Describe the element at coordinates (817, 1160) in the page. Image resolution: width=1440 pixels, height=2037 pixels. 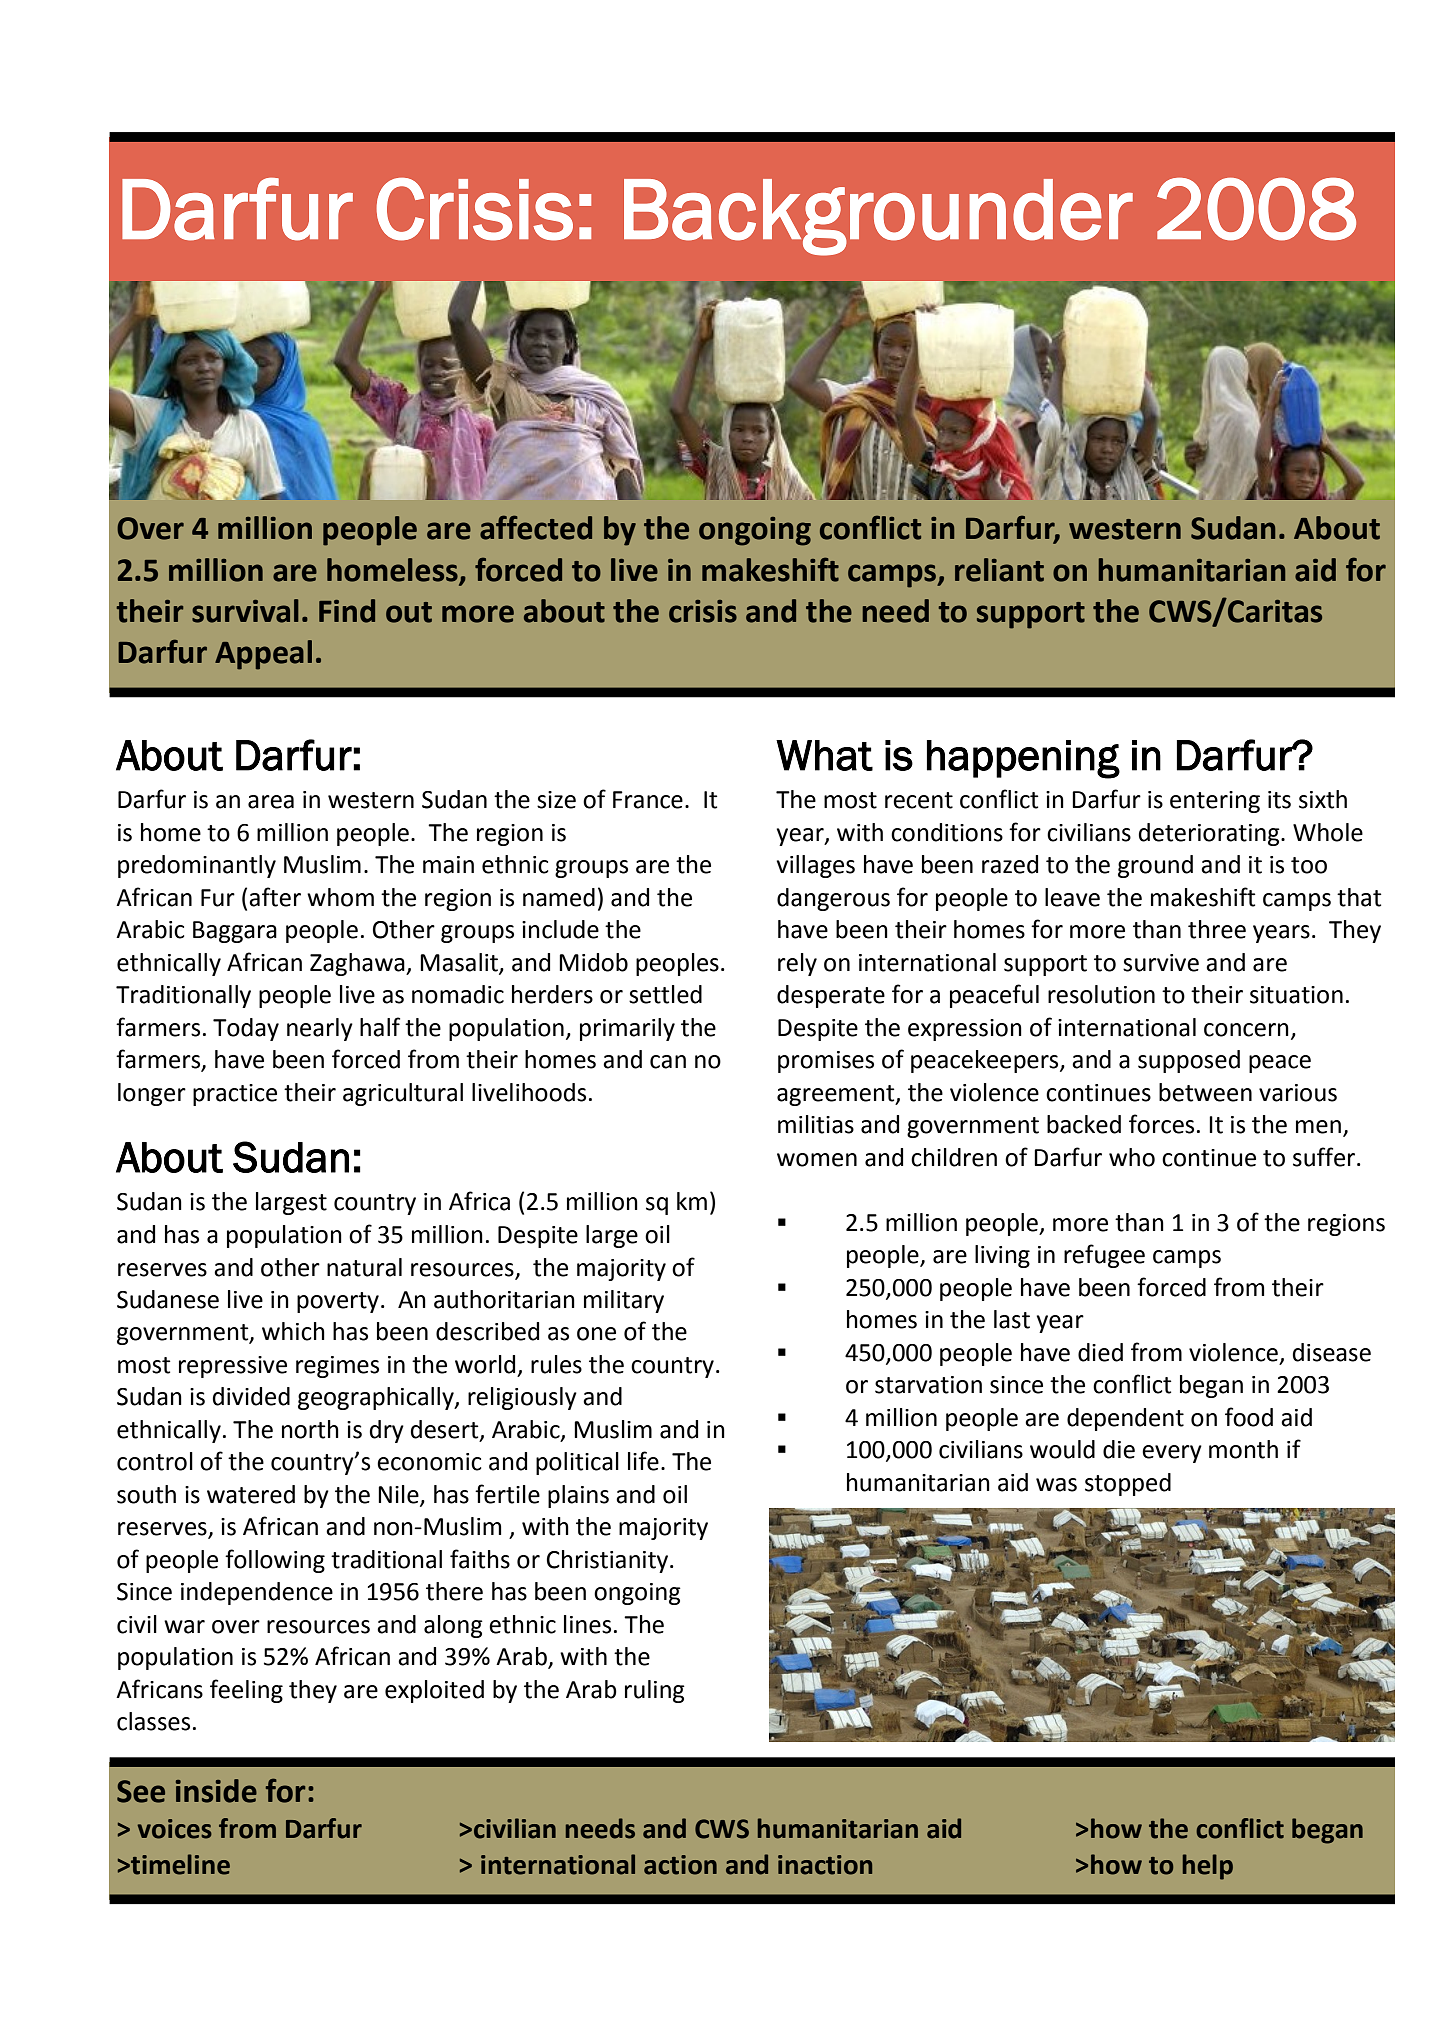
I see `women` at that location.
